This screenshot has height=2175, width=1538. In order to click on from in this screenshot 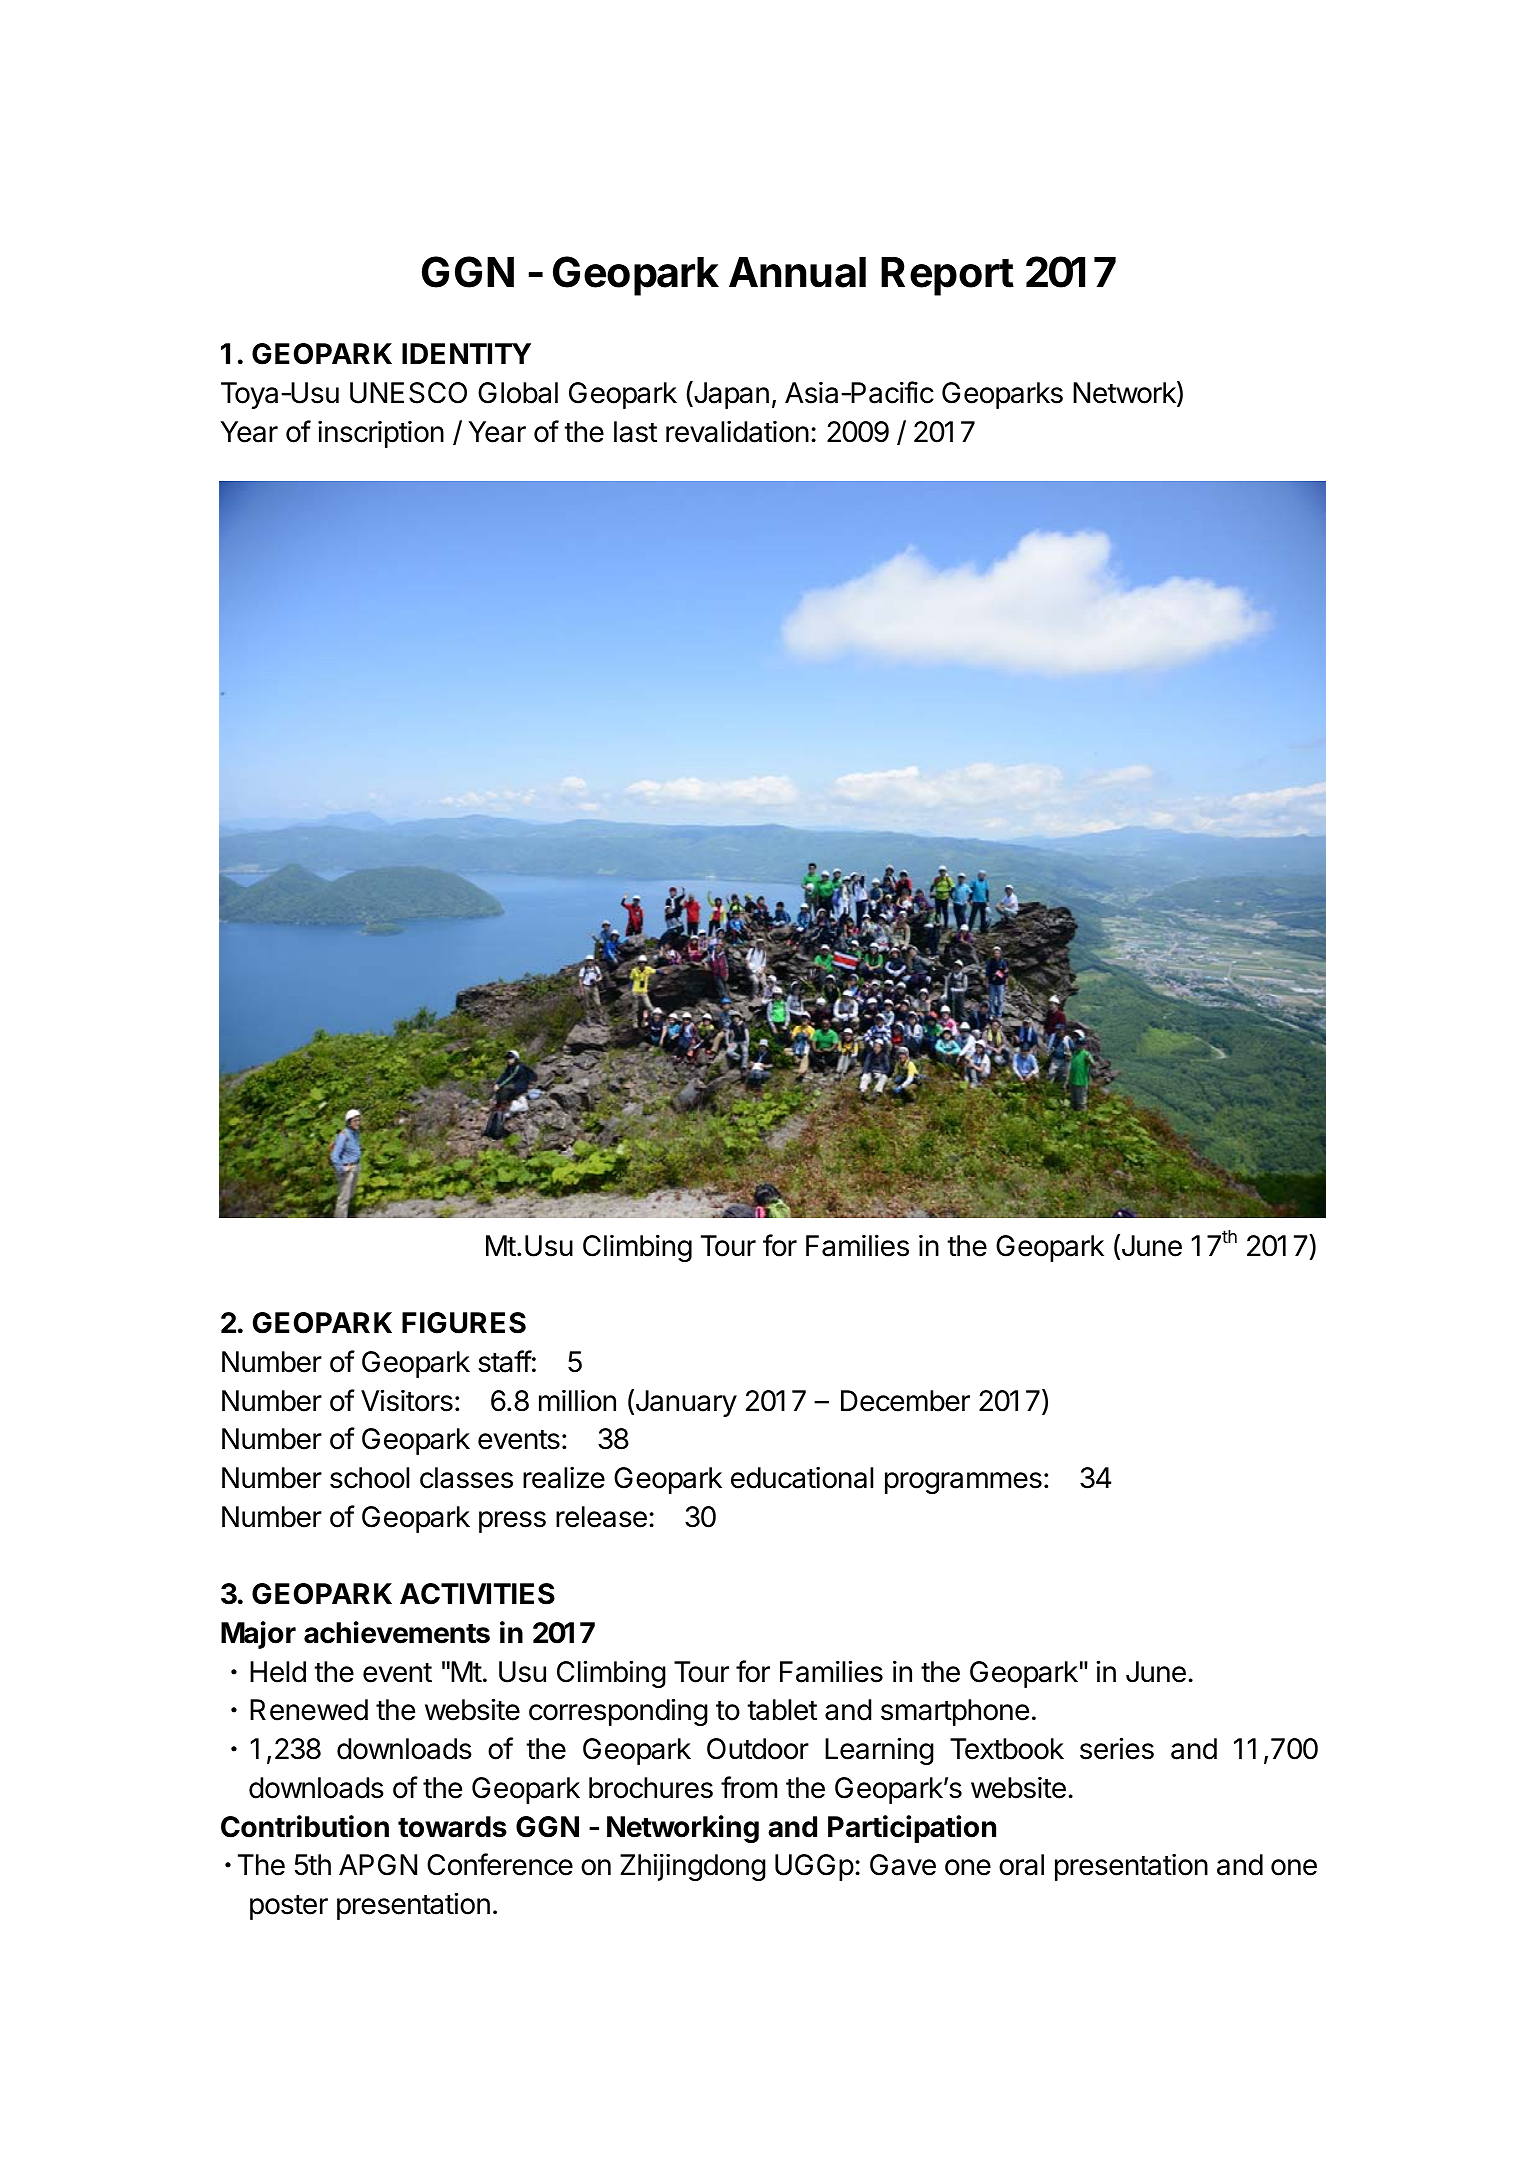, I will do `click(749, 1787)`.
